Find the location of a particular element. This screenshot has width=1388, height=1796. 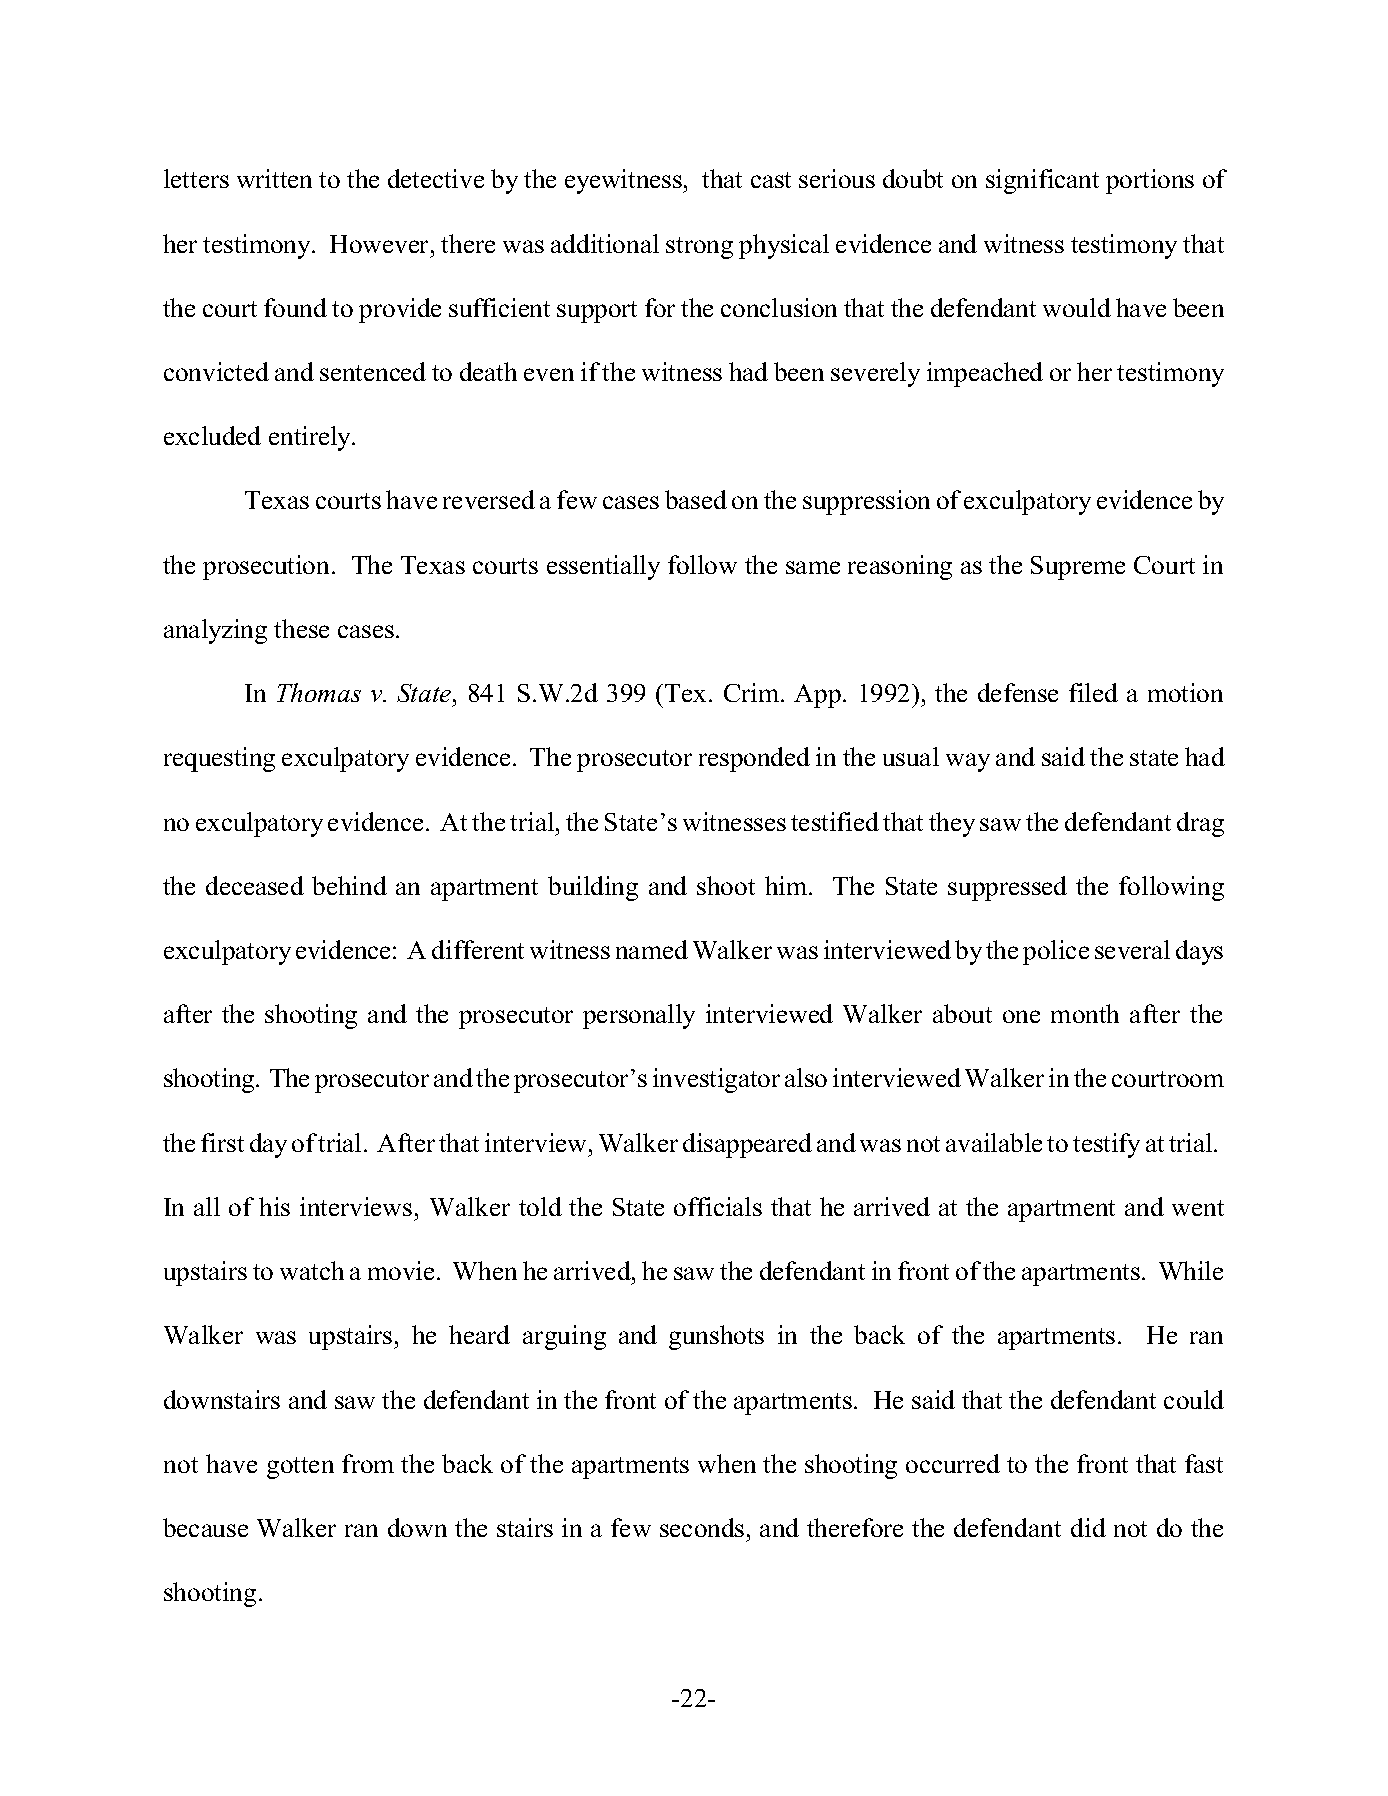

these is located at coordinates (301, 628).
